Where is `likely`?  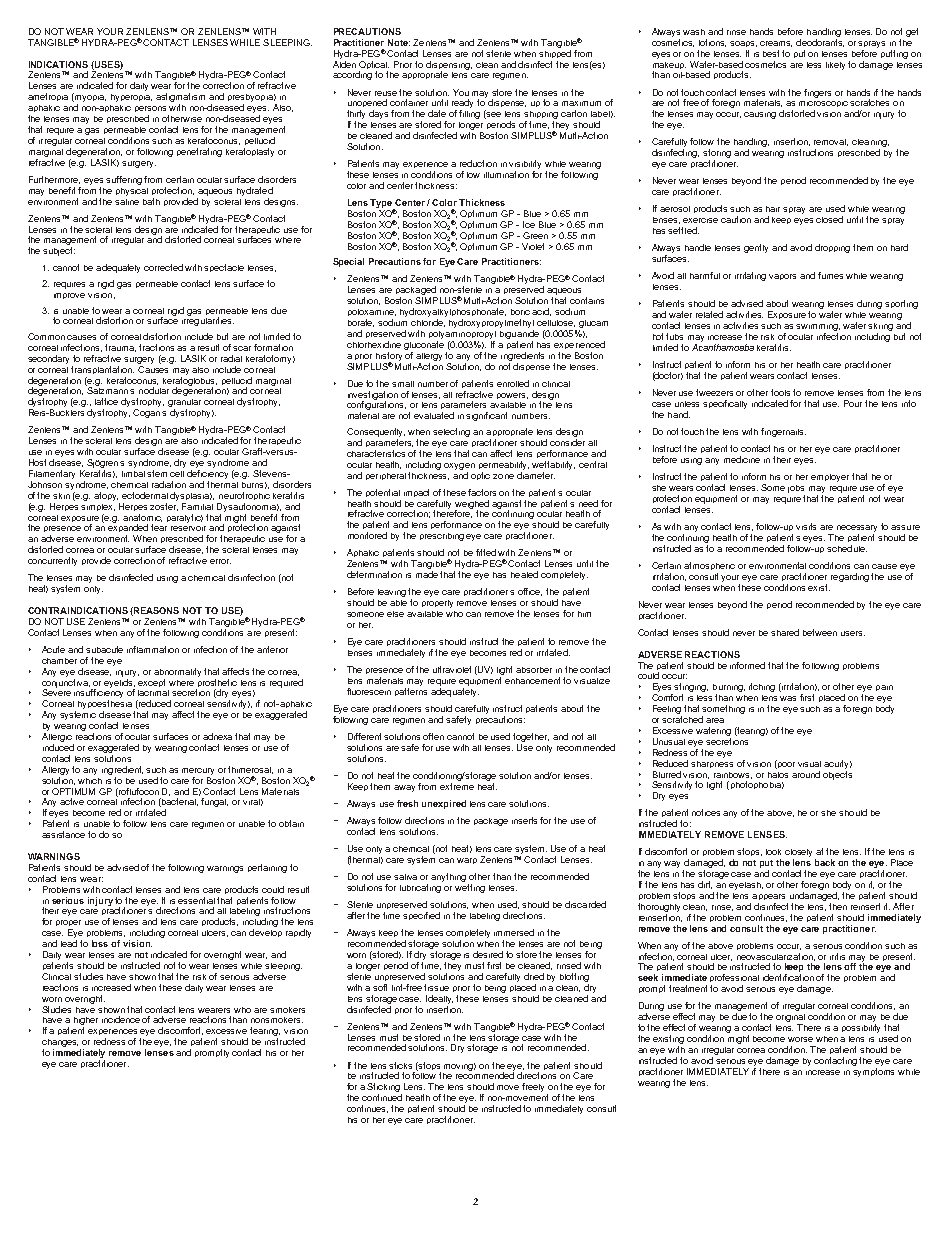
likely is located at coordinates (835, 66).
